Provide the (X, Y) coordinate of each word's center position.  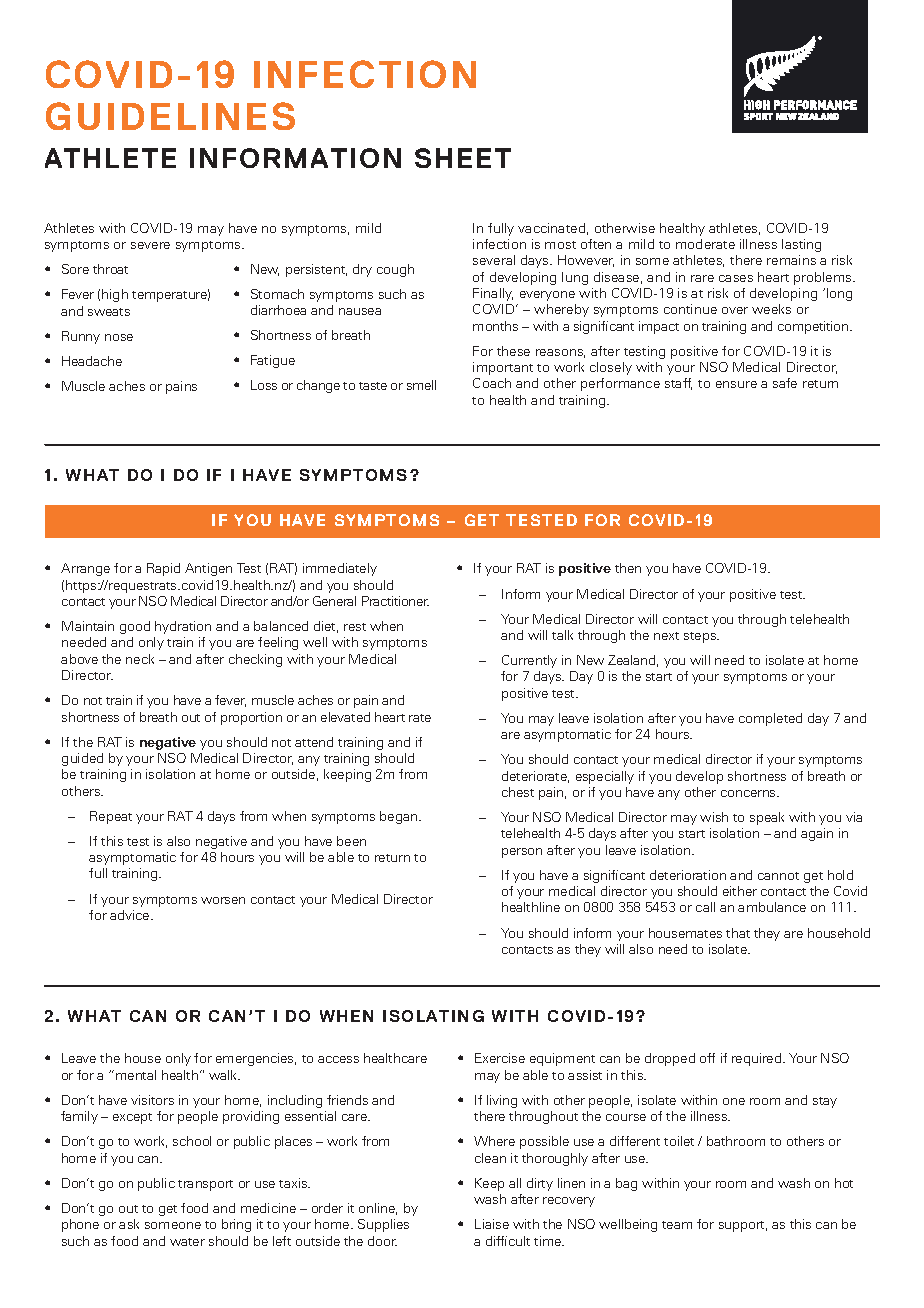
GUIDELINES (170, 116)
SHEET (463, 158)
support (743, 1226)
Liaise (492, 1224)
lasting (801, 245)
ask (129, 1224)
